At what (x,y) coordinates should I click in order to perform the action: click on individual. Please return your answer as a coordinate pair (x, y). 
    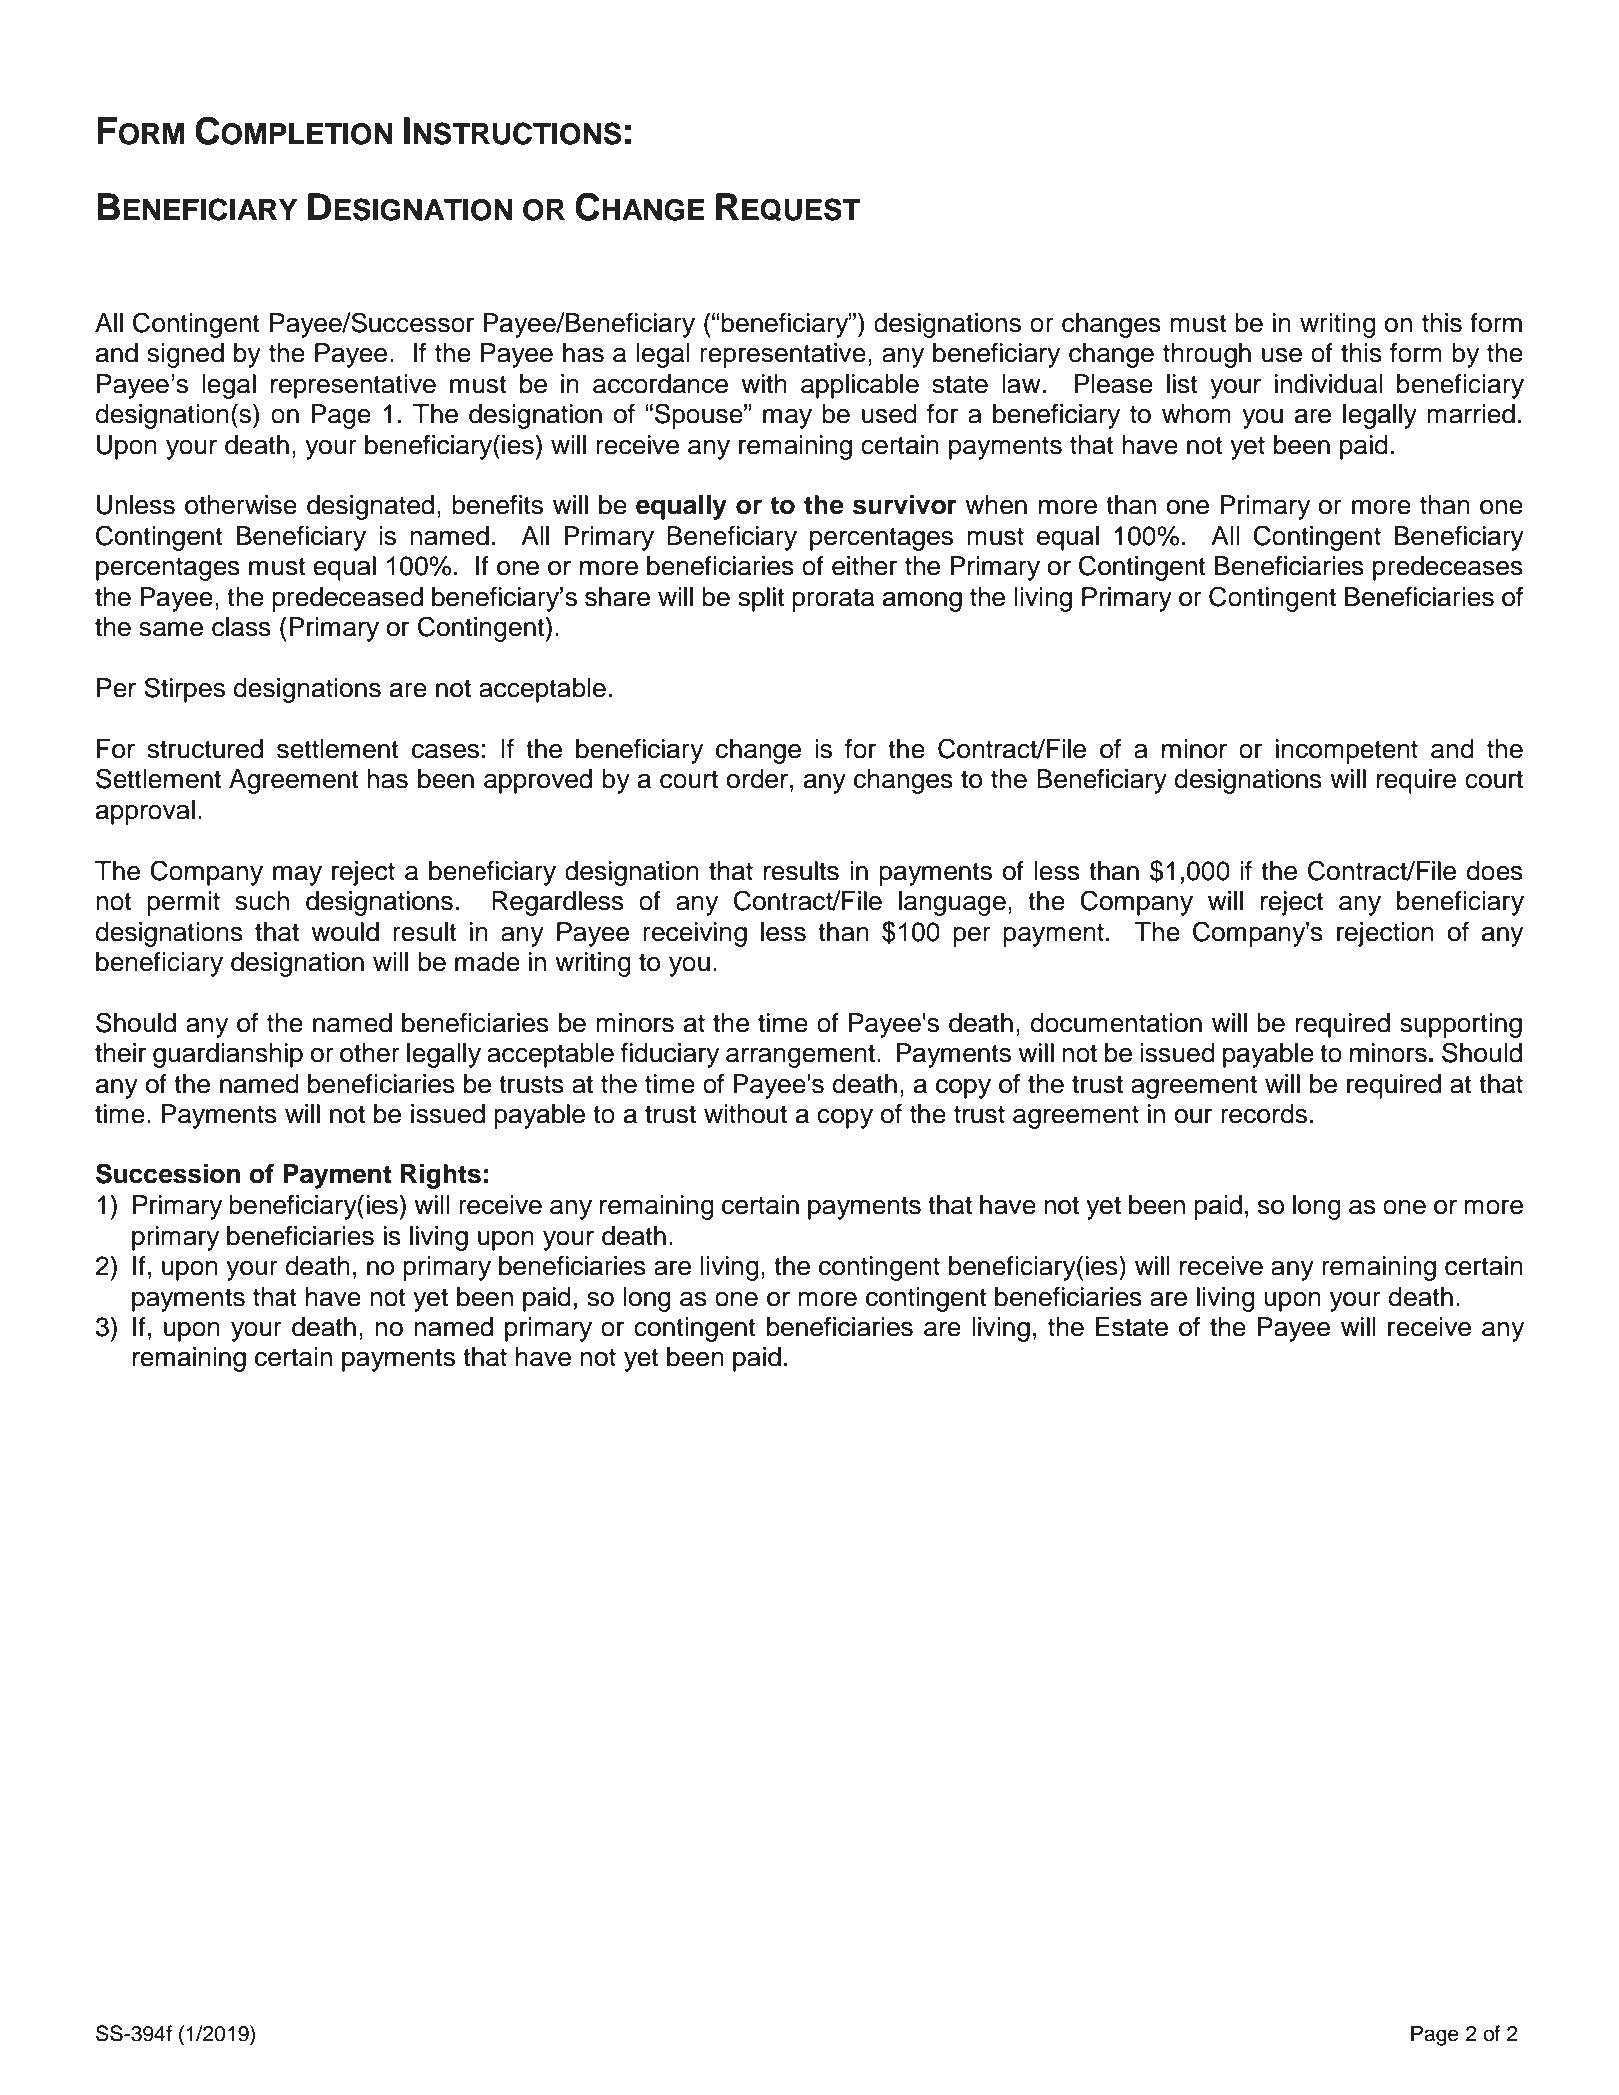
    Looking at the image, I should click on (1329, 384).
